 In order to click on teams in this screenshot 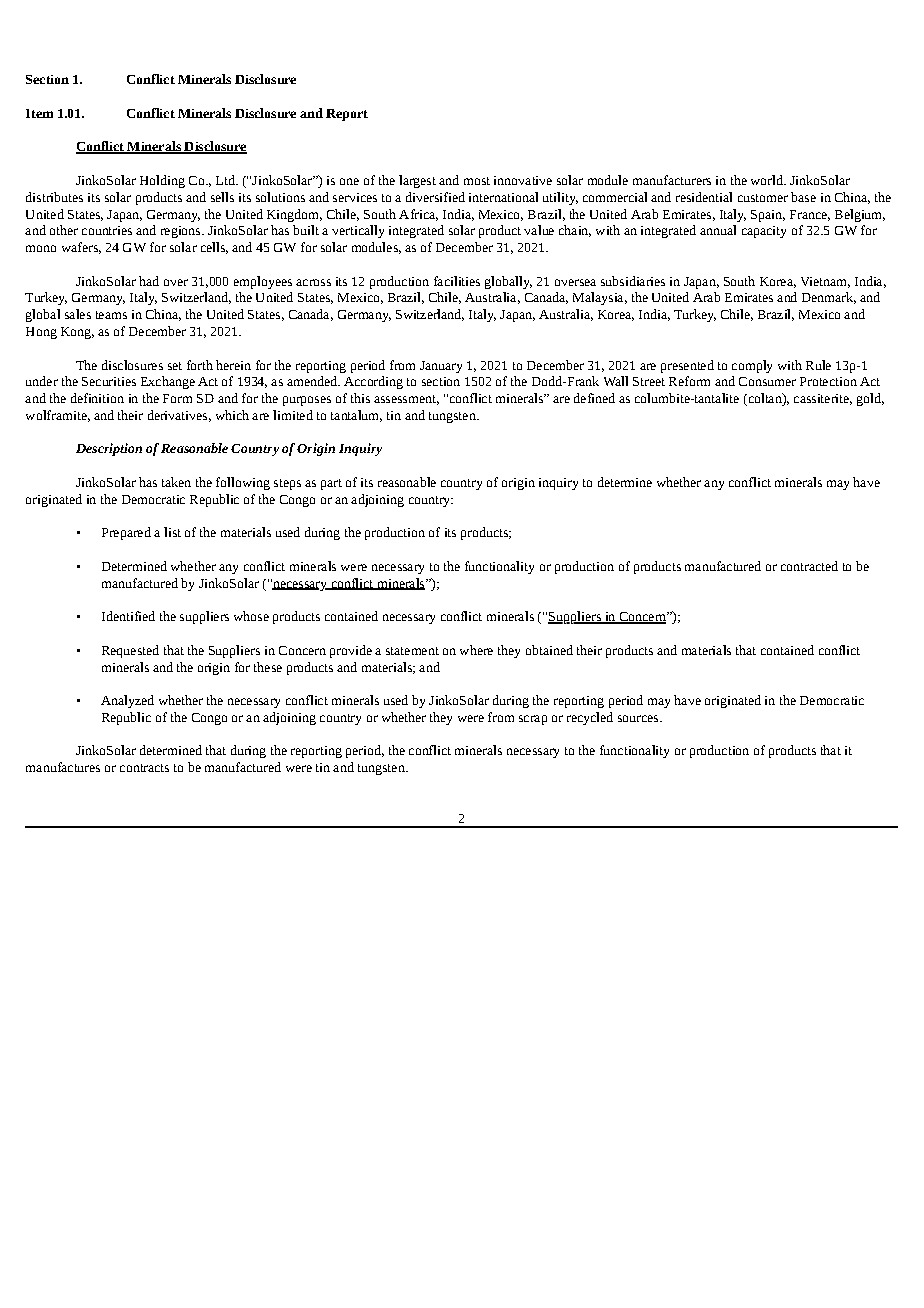, I will do `click(111, 315)`.
